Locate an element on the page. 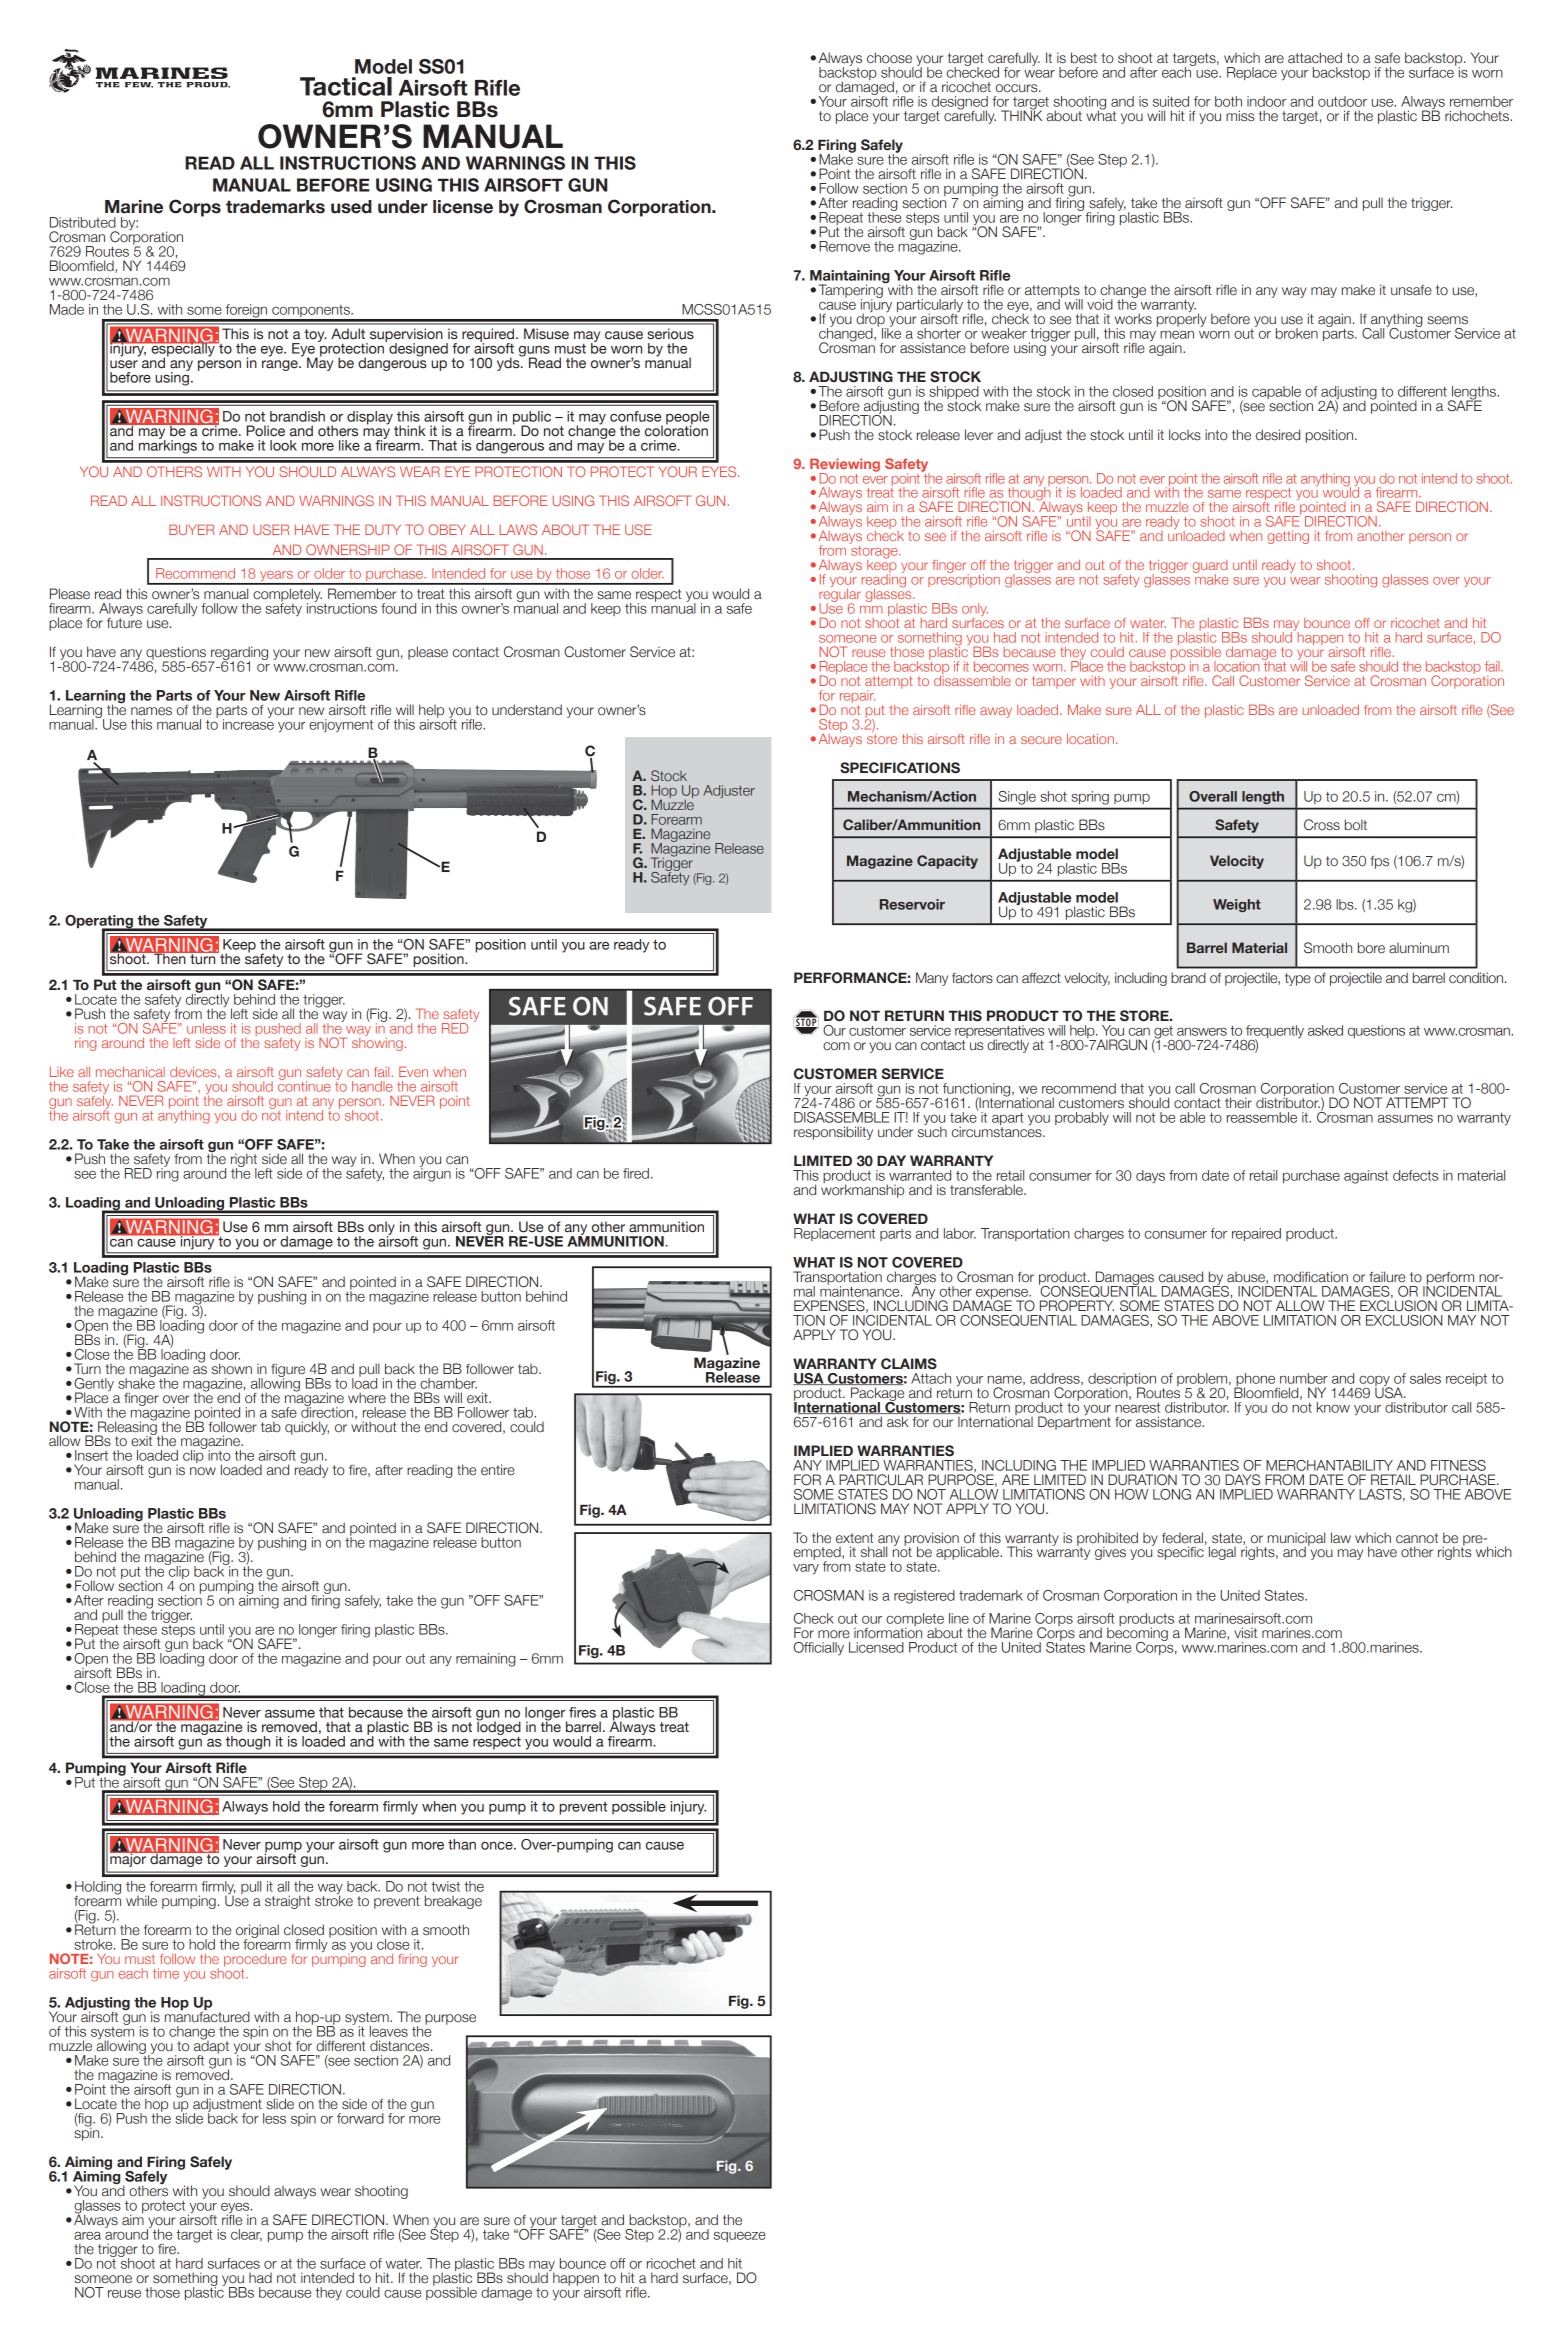  continue is located at coordinates (304, 1085).
